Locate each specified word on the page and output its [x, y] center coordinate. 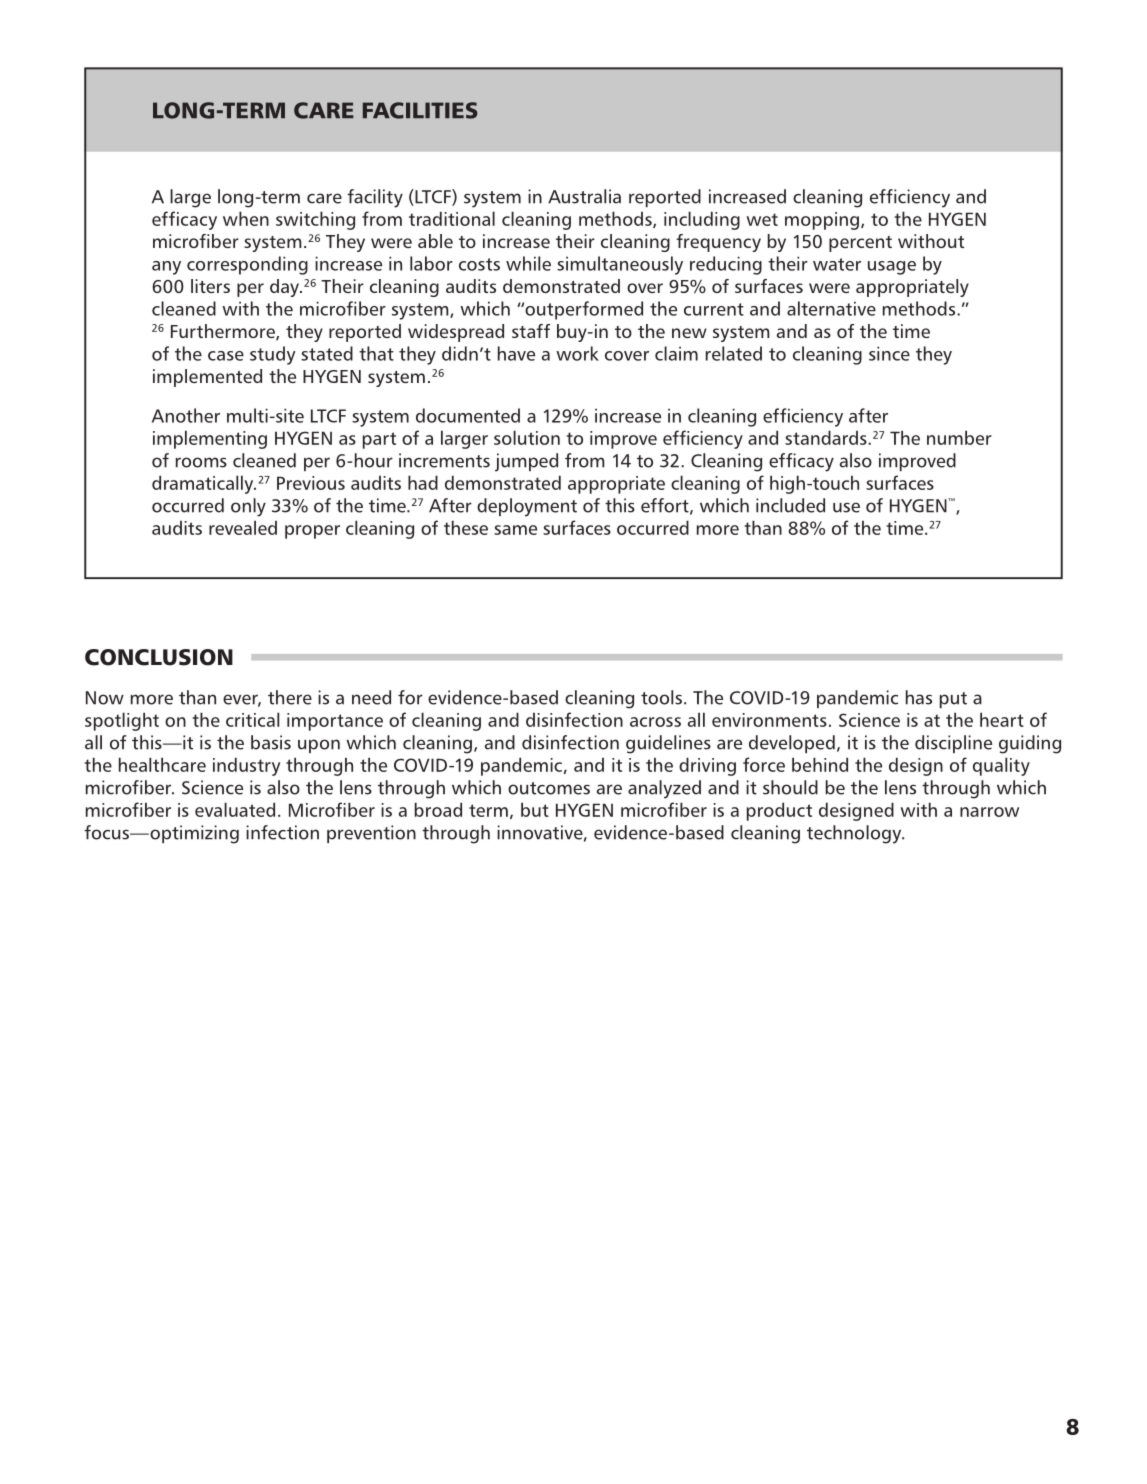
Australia [584, 196]
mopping [822, 221]
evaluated [235, 809]
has [919, 697]
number [959, 437]
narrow [989, 812]
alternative [831, 308]
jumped [526, 462]
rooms [201, 462]
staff [531, 331]
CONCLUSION [159, 657]
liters [210, 286]
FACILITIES [420, 110]
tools [661, 697]
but [535, 809]
